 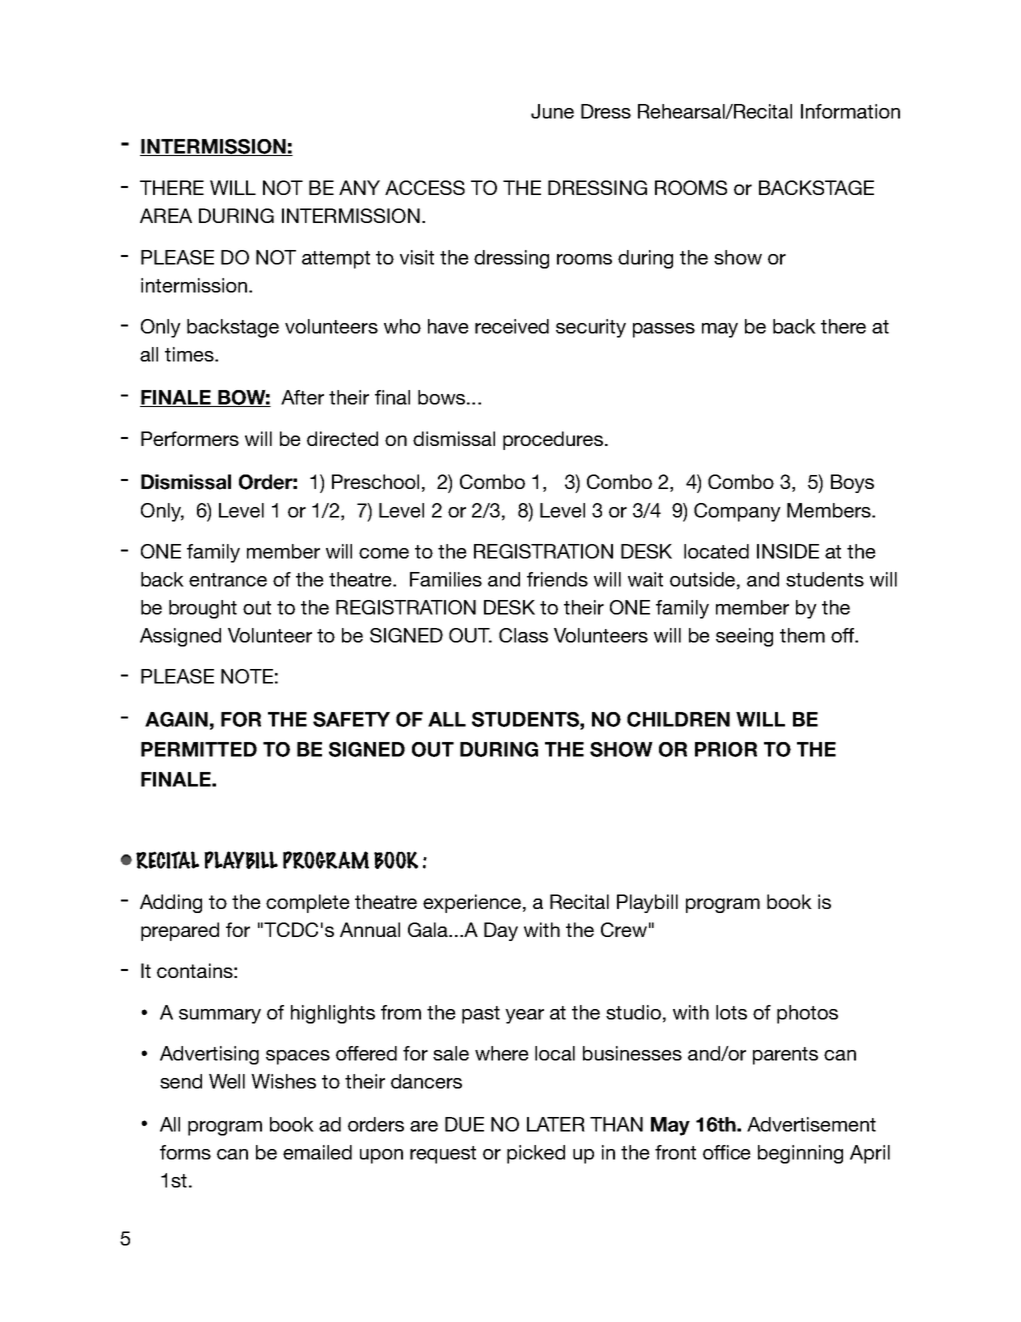 What do you see at coordinates (501, 931) in the image?
I see `Day` at bounding box center [501, 931].
